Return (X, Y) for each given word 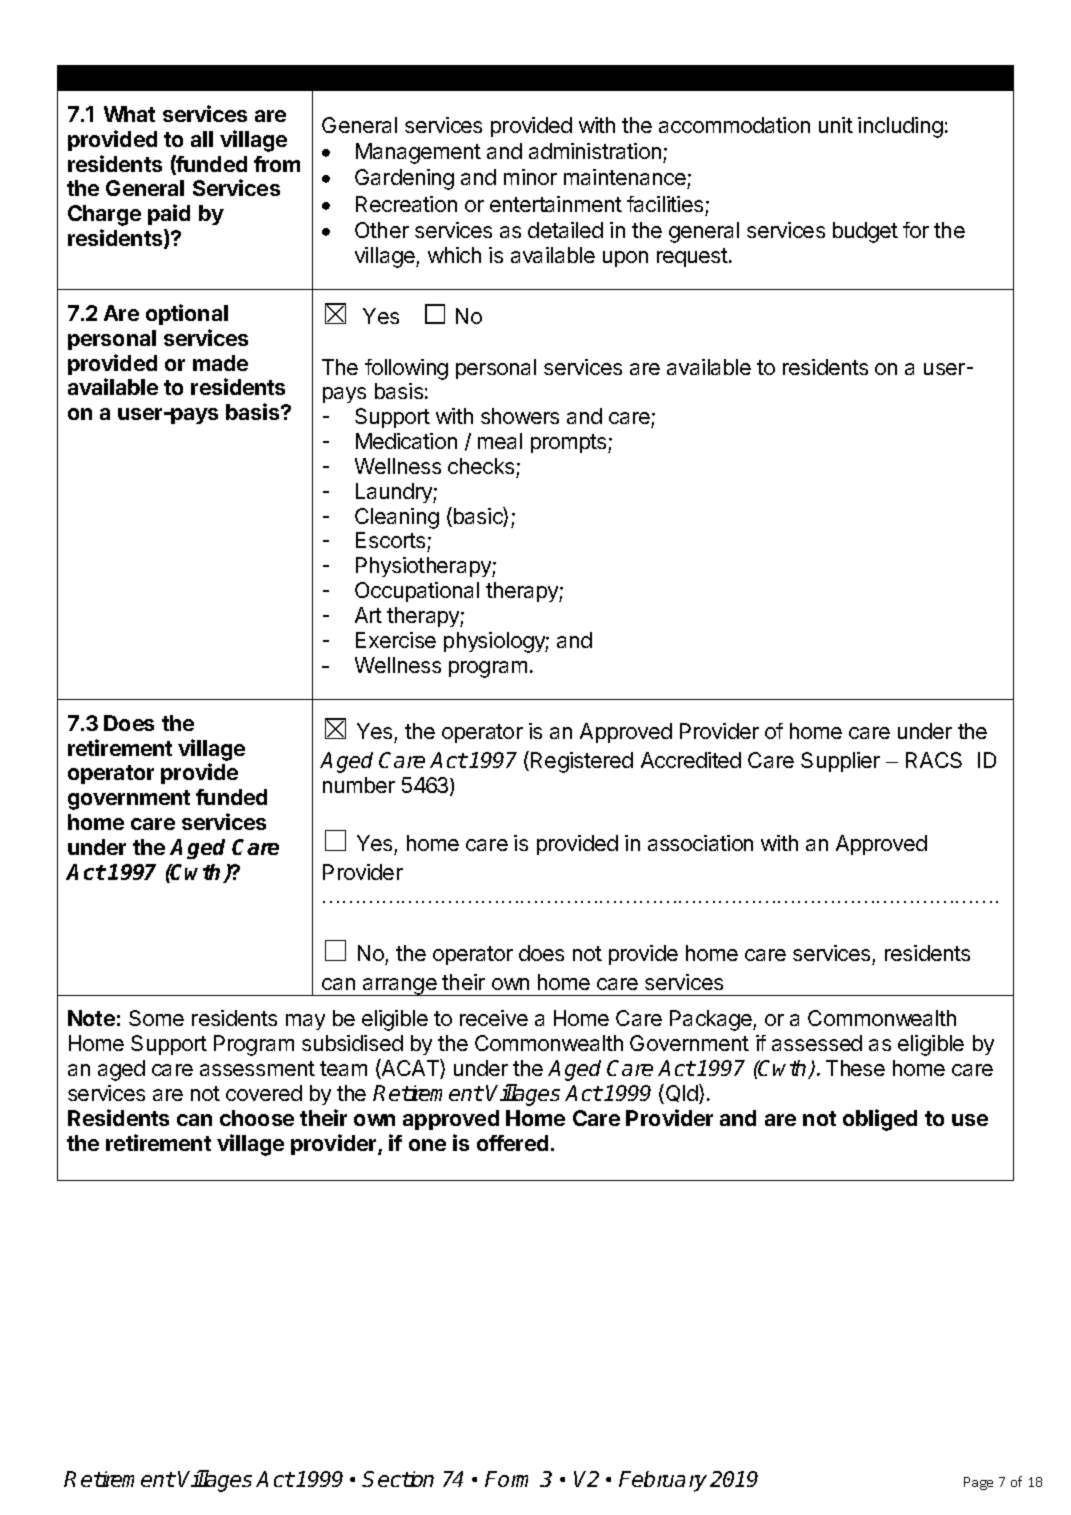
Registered (582, 762)
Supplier (840, 762)
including (900, 127)
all (202, 139)
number (359, 785)
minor (530, 177)
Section (398, 1479)
